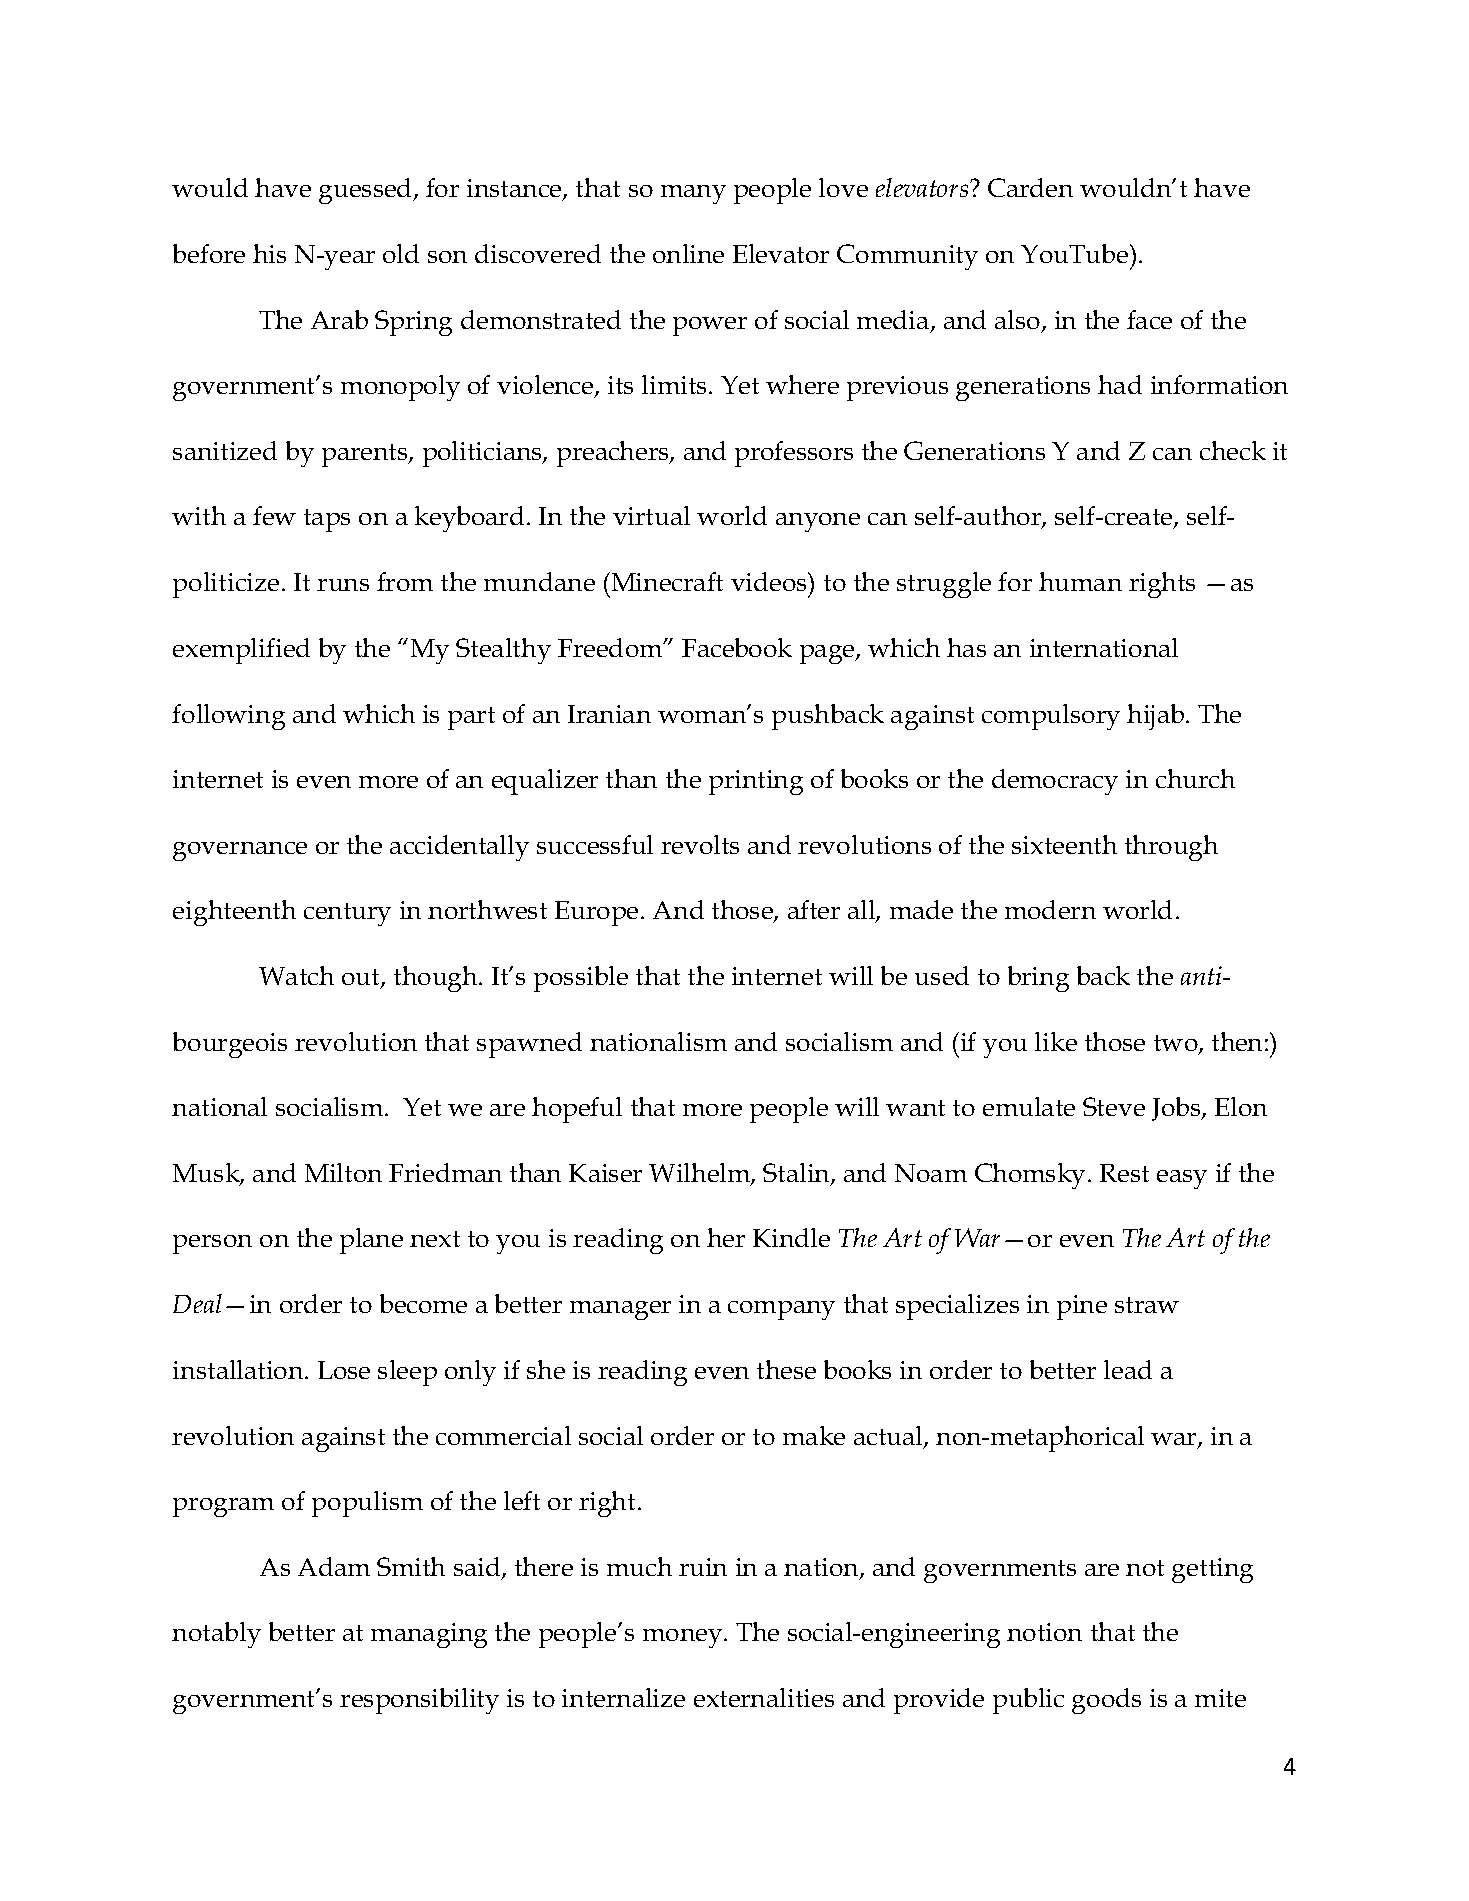 The width and height of the screenshot is (1469, 1901). I want to click on managing, so click(429, 1635).
